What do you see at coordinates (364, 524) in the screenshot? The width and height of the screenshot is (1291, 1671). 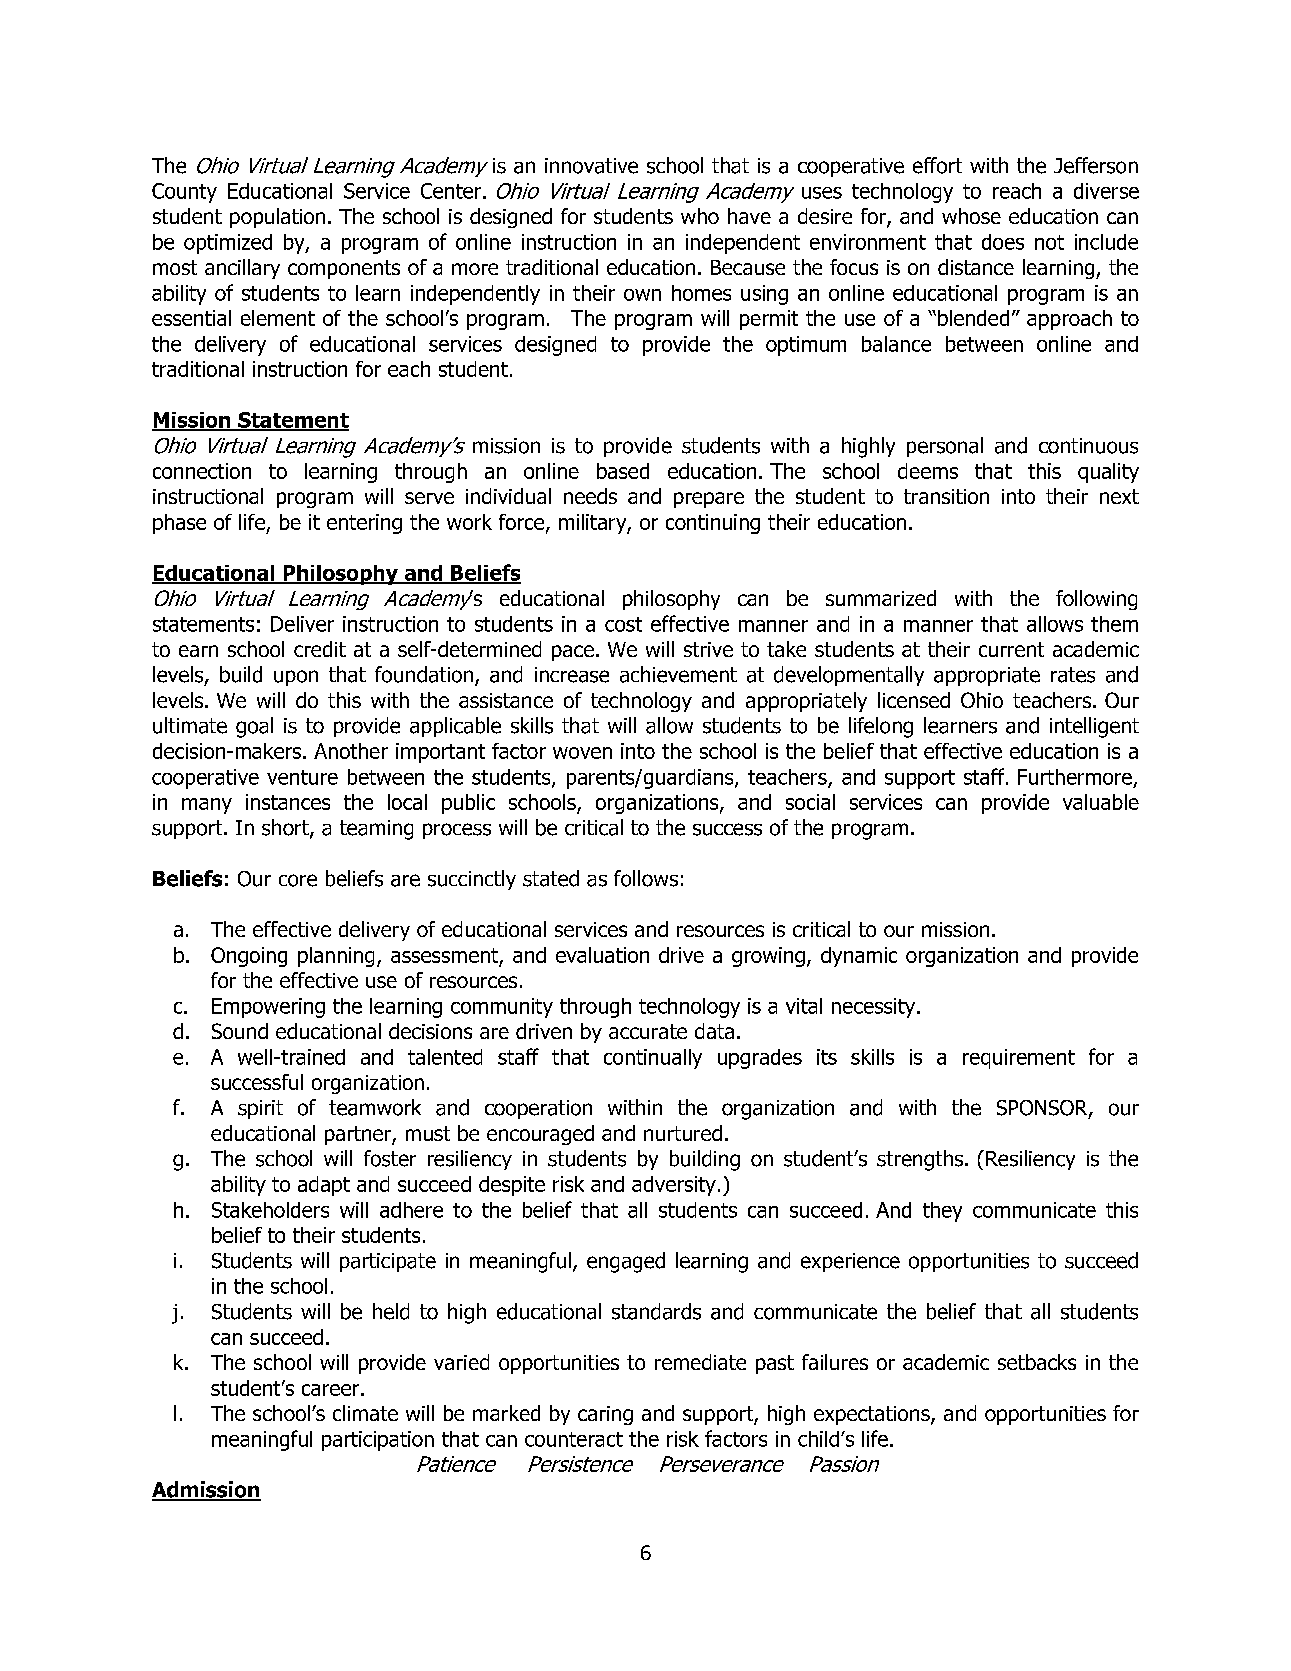 I see `entering` at bounding box center [364, 524].
